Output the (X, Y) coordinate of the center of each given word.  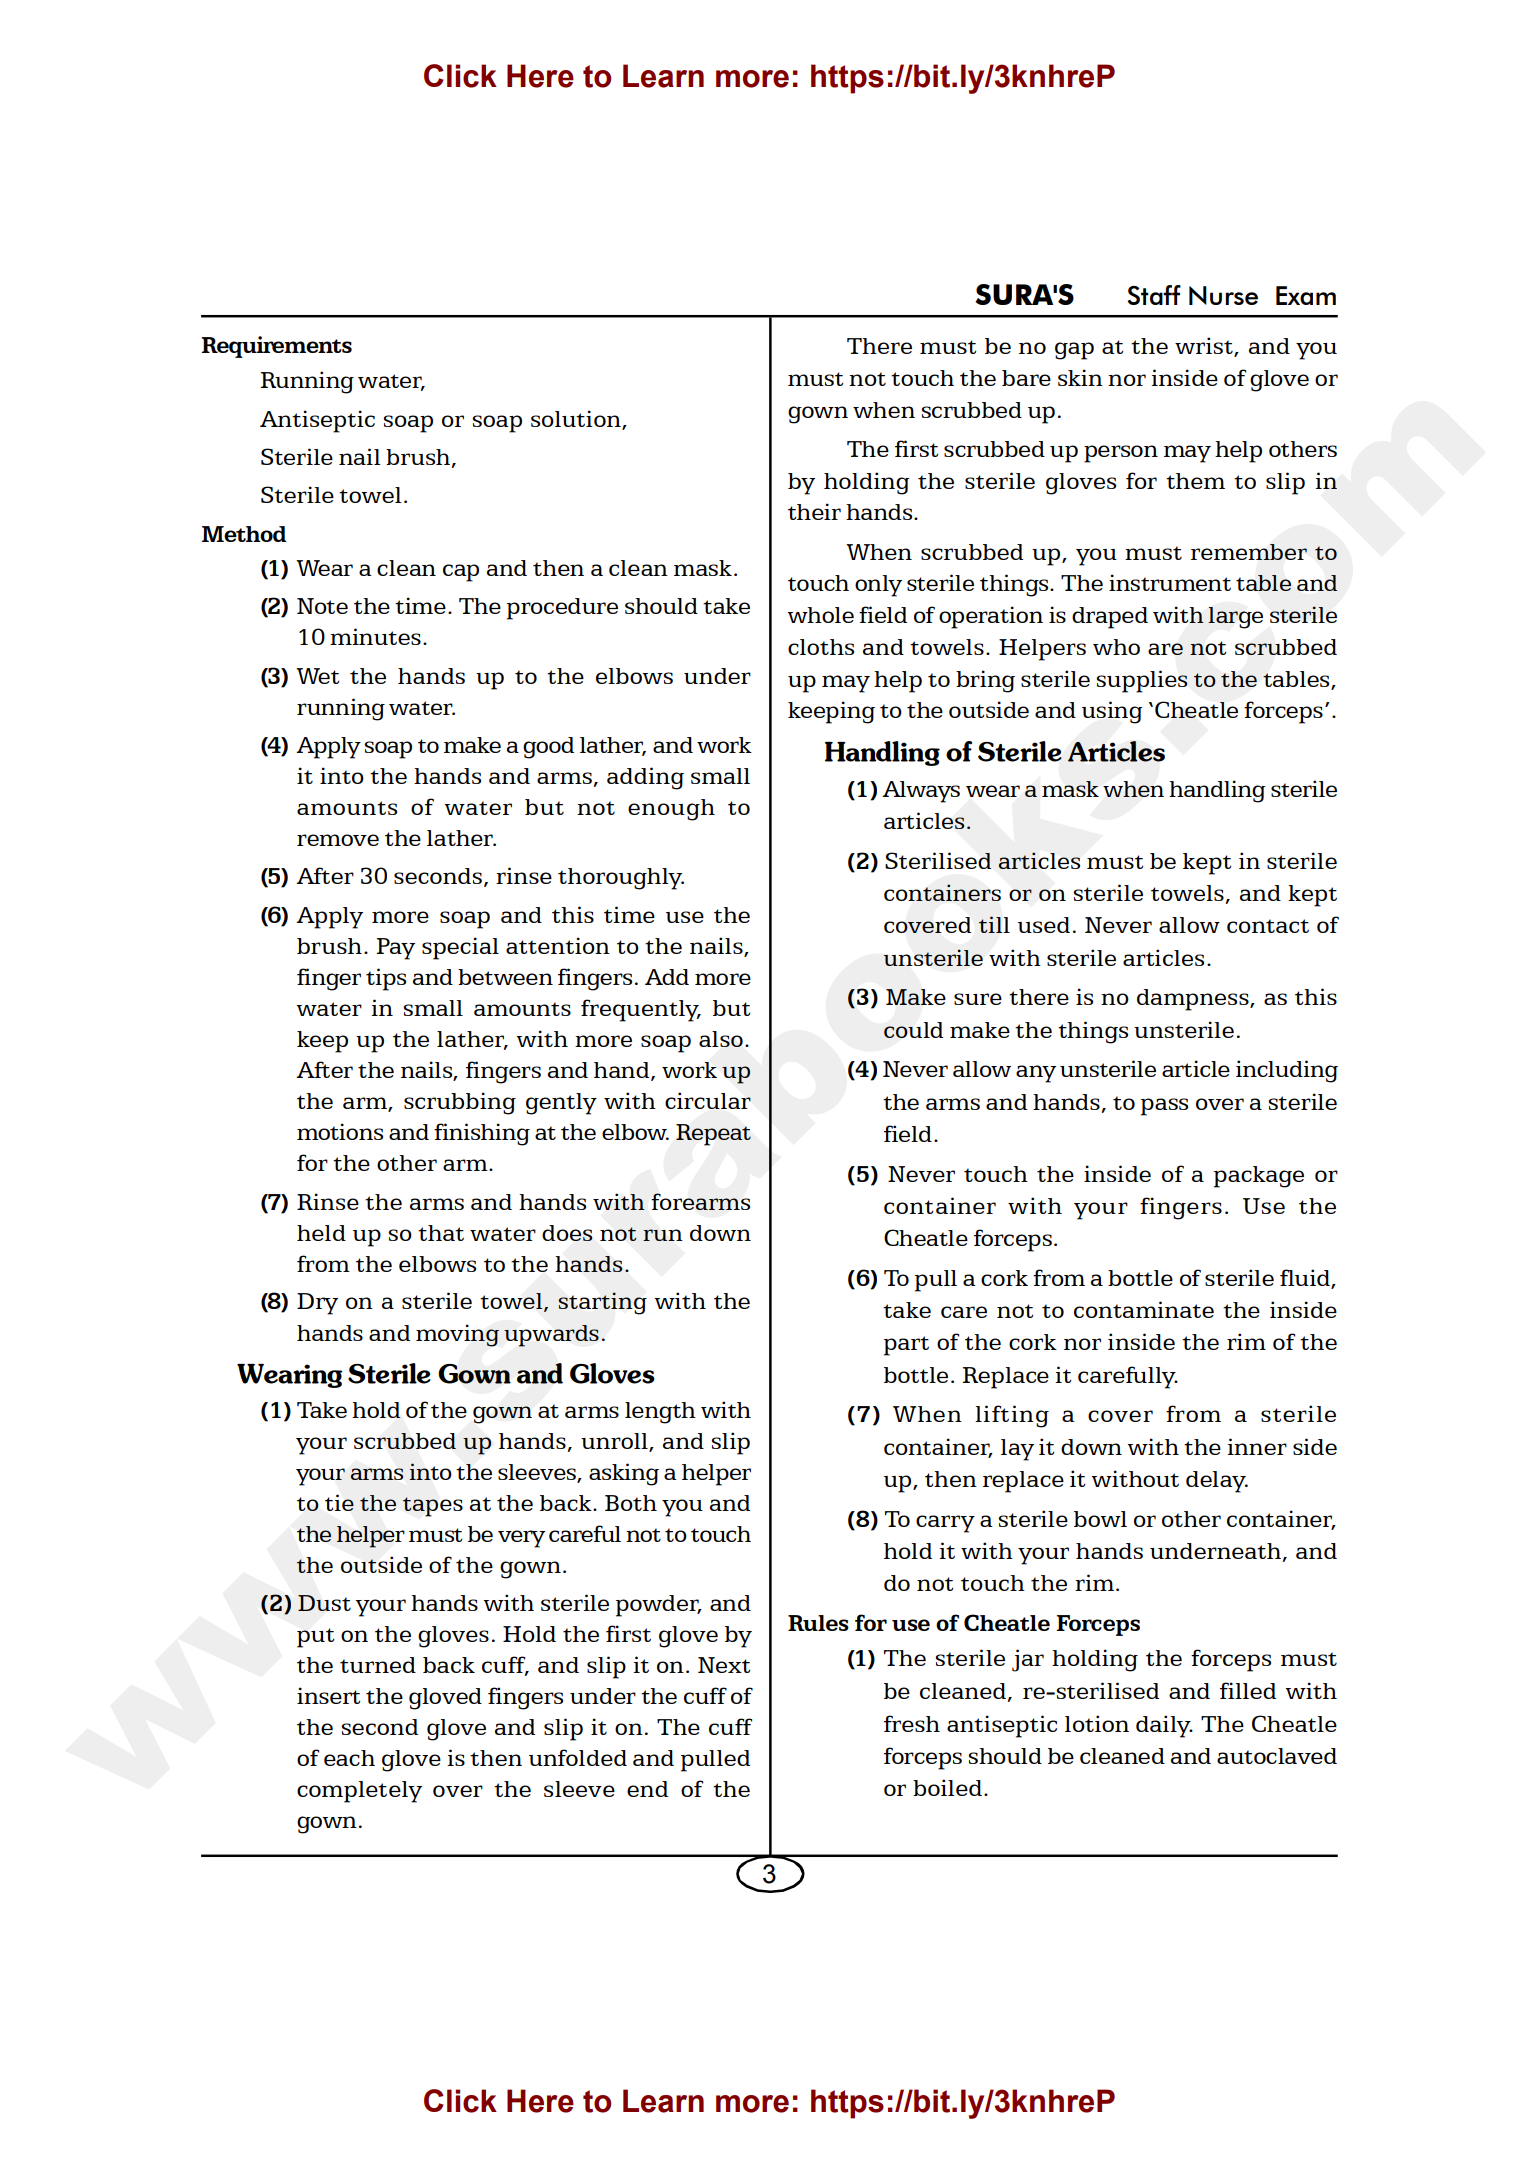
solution (577, 420)
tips (386, 979)
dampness (1194, 1000)
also (721, 1039)
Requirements (276, 347)
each (349, 1758)
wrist (1205, 347)
